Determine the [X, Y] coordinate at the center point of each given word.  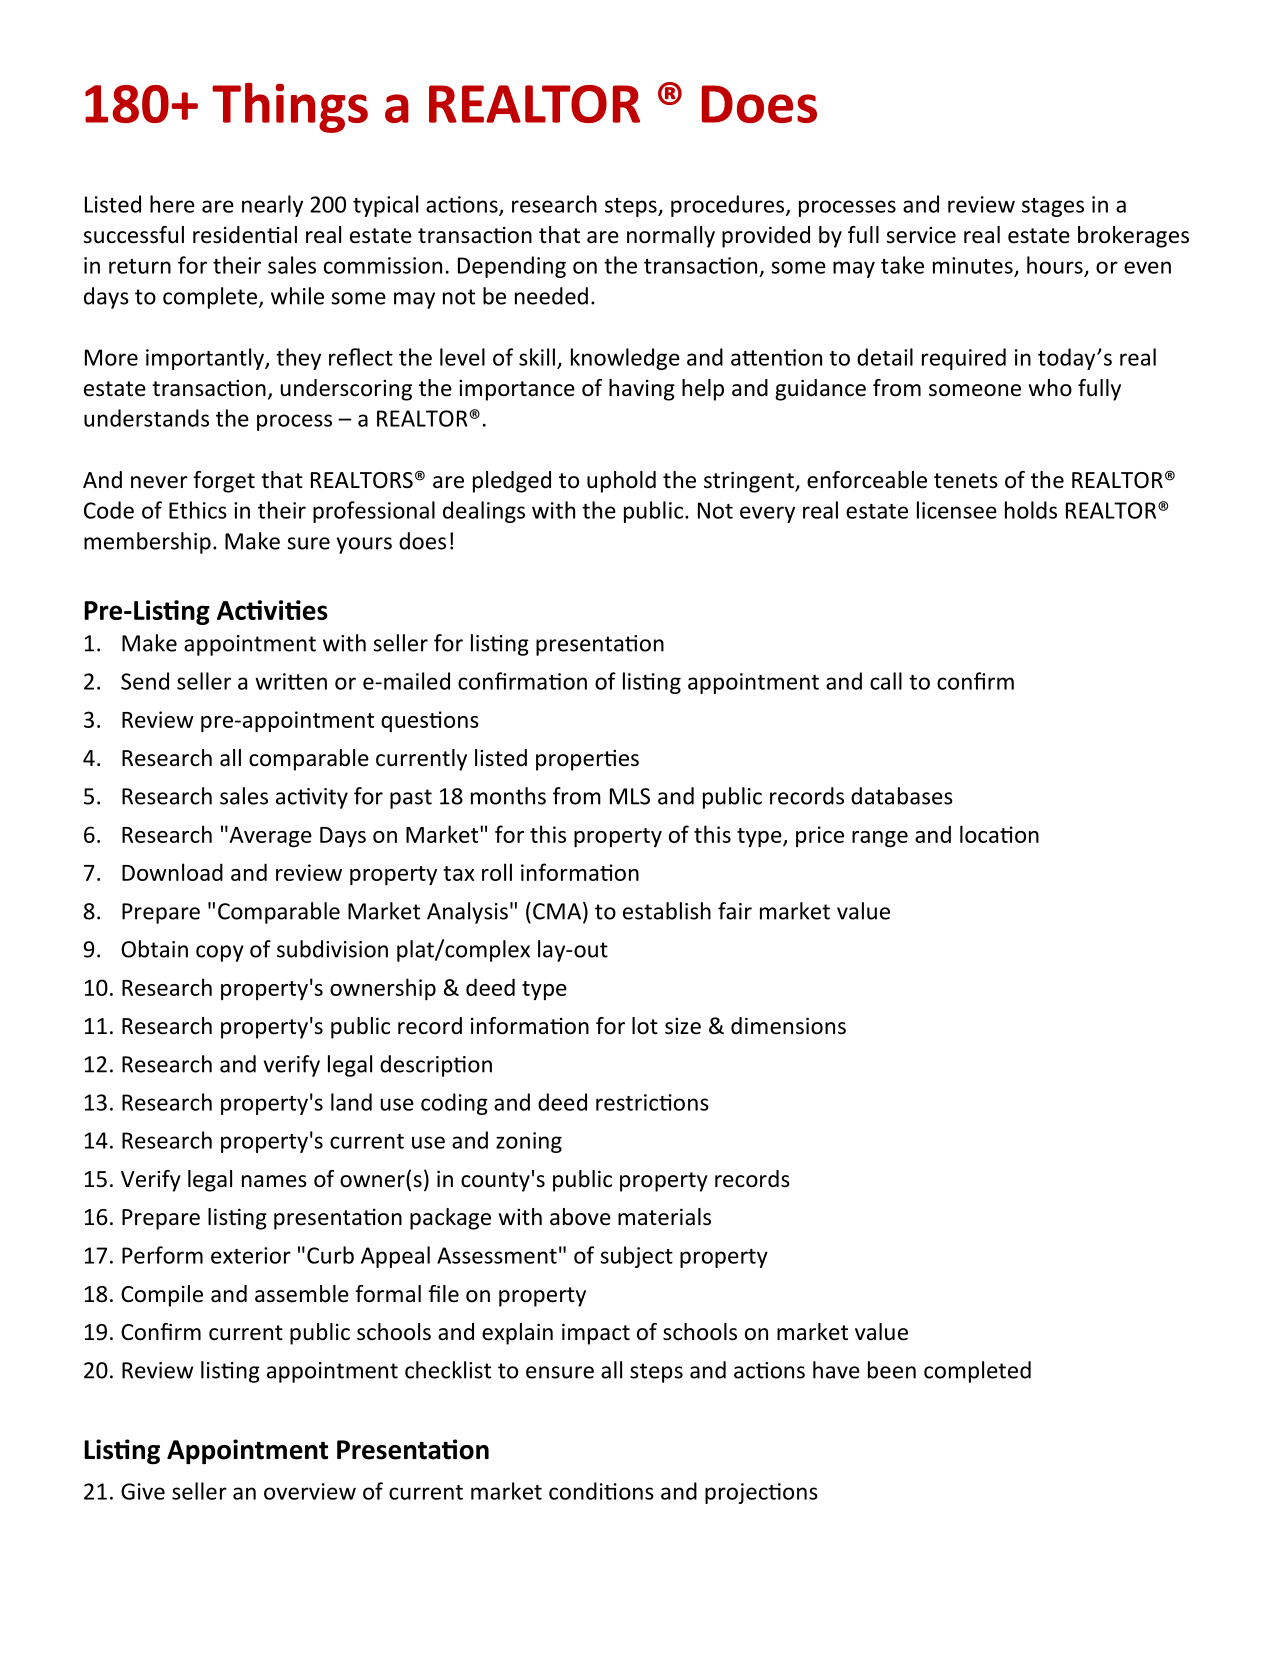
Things [290, 108]
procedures [729, 206]
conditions [601, 1491]
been [892, 1370]
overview [310, 1491]
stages [1053, 207]
